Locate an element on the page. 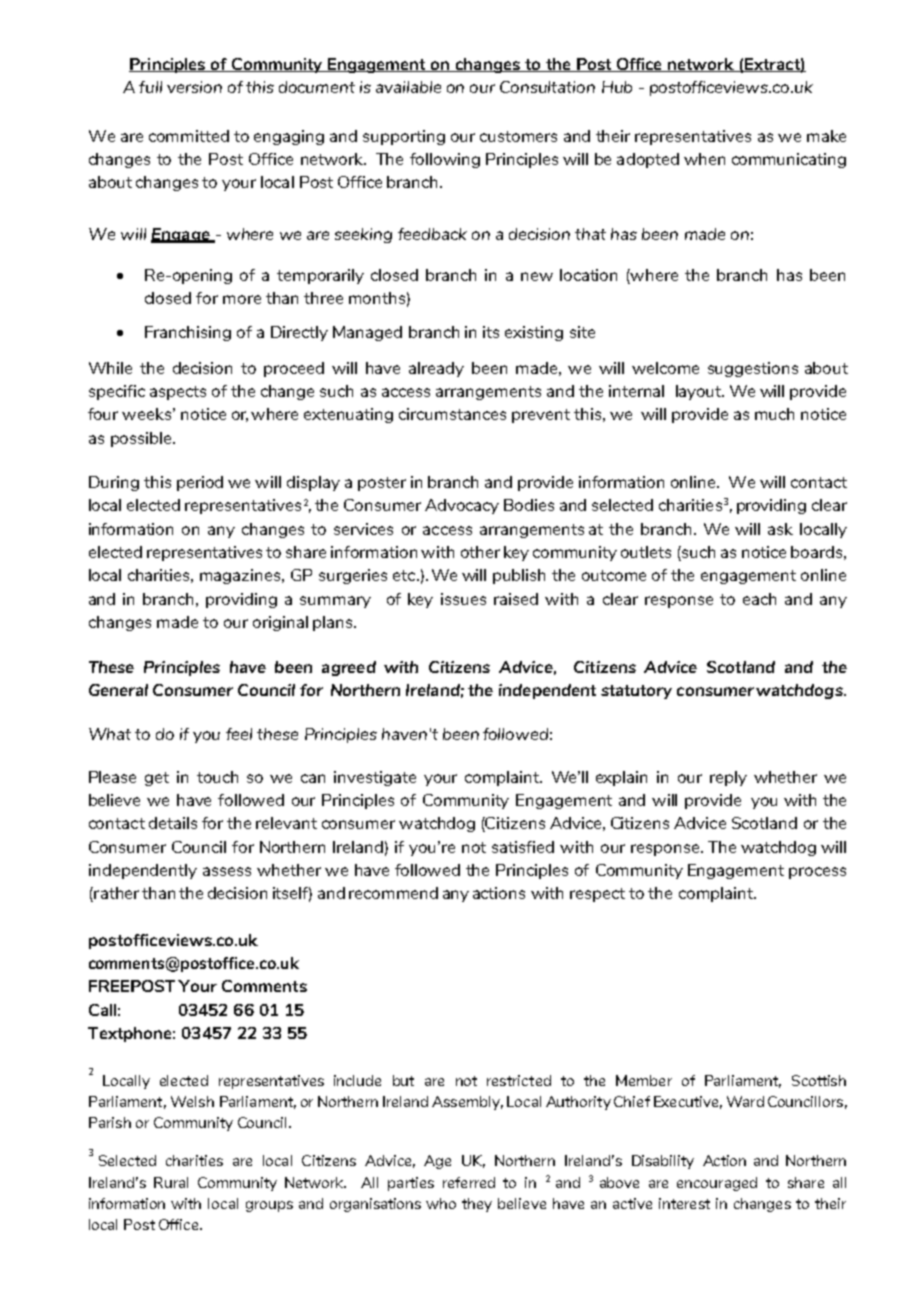 The width and height of the image is (924, 1308). period is located at coordinates (200, 483).
